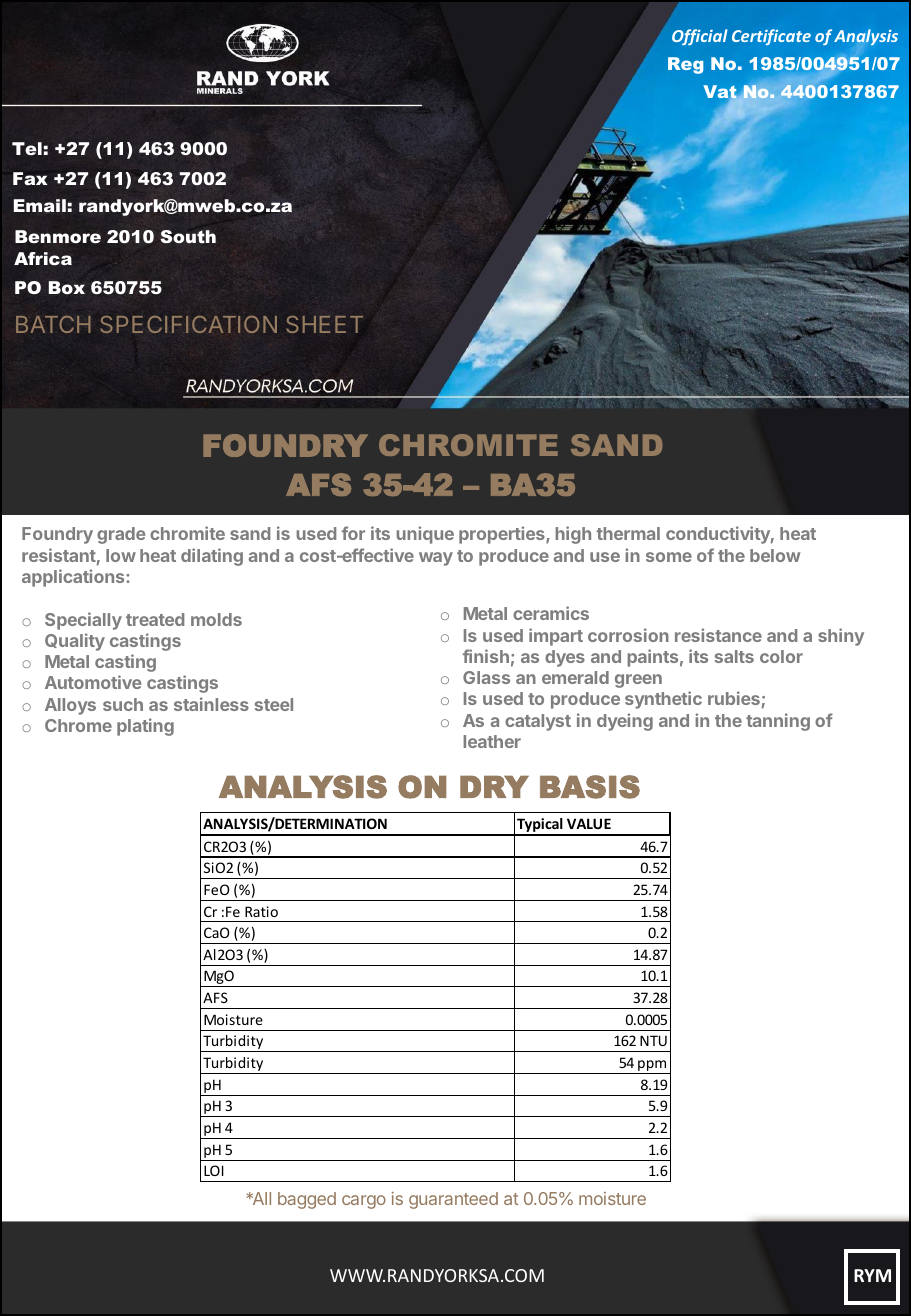 This screenshot has width=911, height=1316. I want to click on Certificate, so click(771, 37).
